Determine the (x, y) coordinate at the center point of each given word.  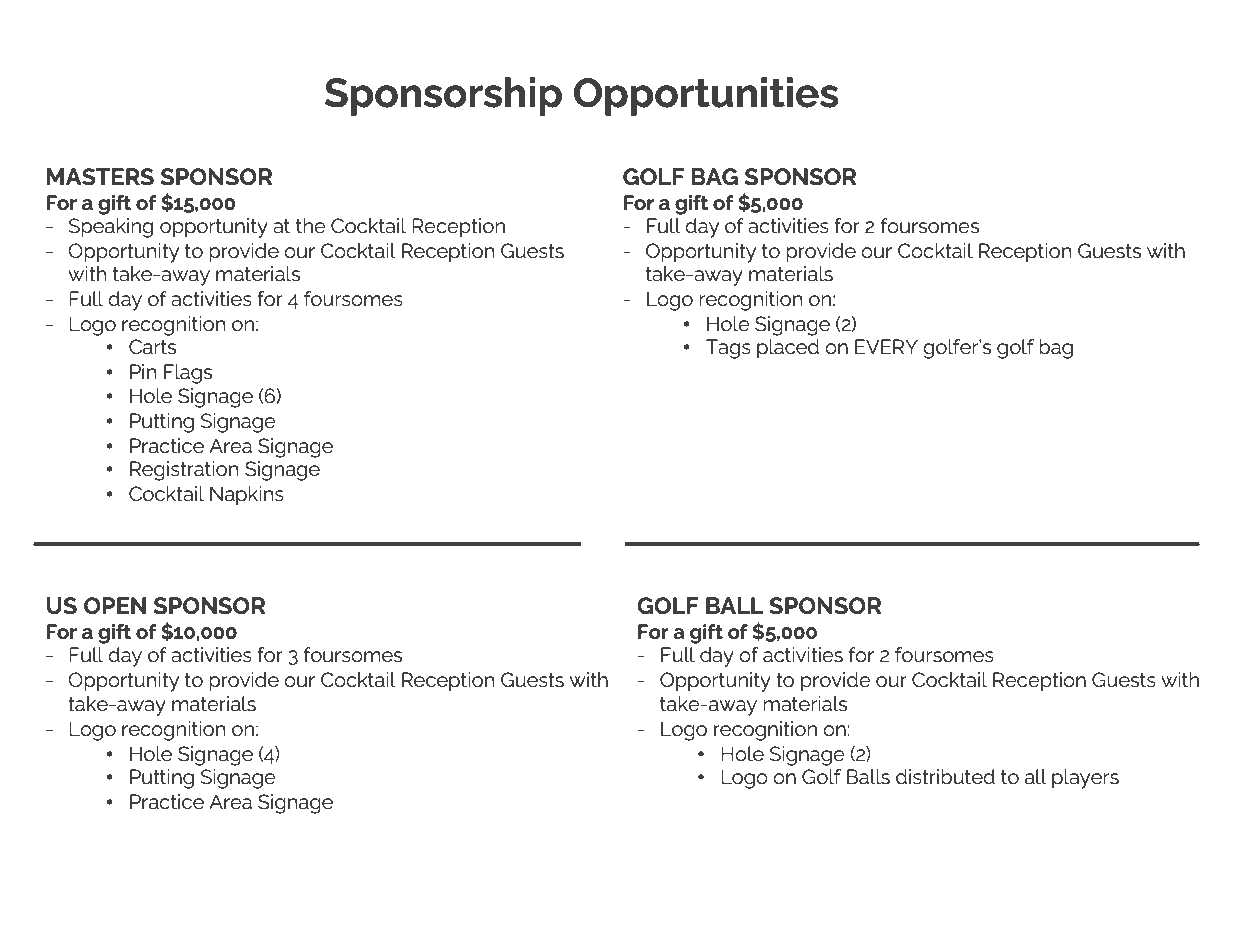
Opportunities (706, 96)
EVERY (886, 346)
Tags (728, 349)
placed (788, 349)
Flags (188, 374)
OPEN (115, 605)
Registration (184, 471)
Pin (143, 371)
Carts (152, 346)
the (311, 225)
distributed (945, 777)
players (1085, 779)
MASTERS (100, 176)
